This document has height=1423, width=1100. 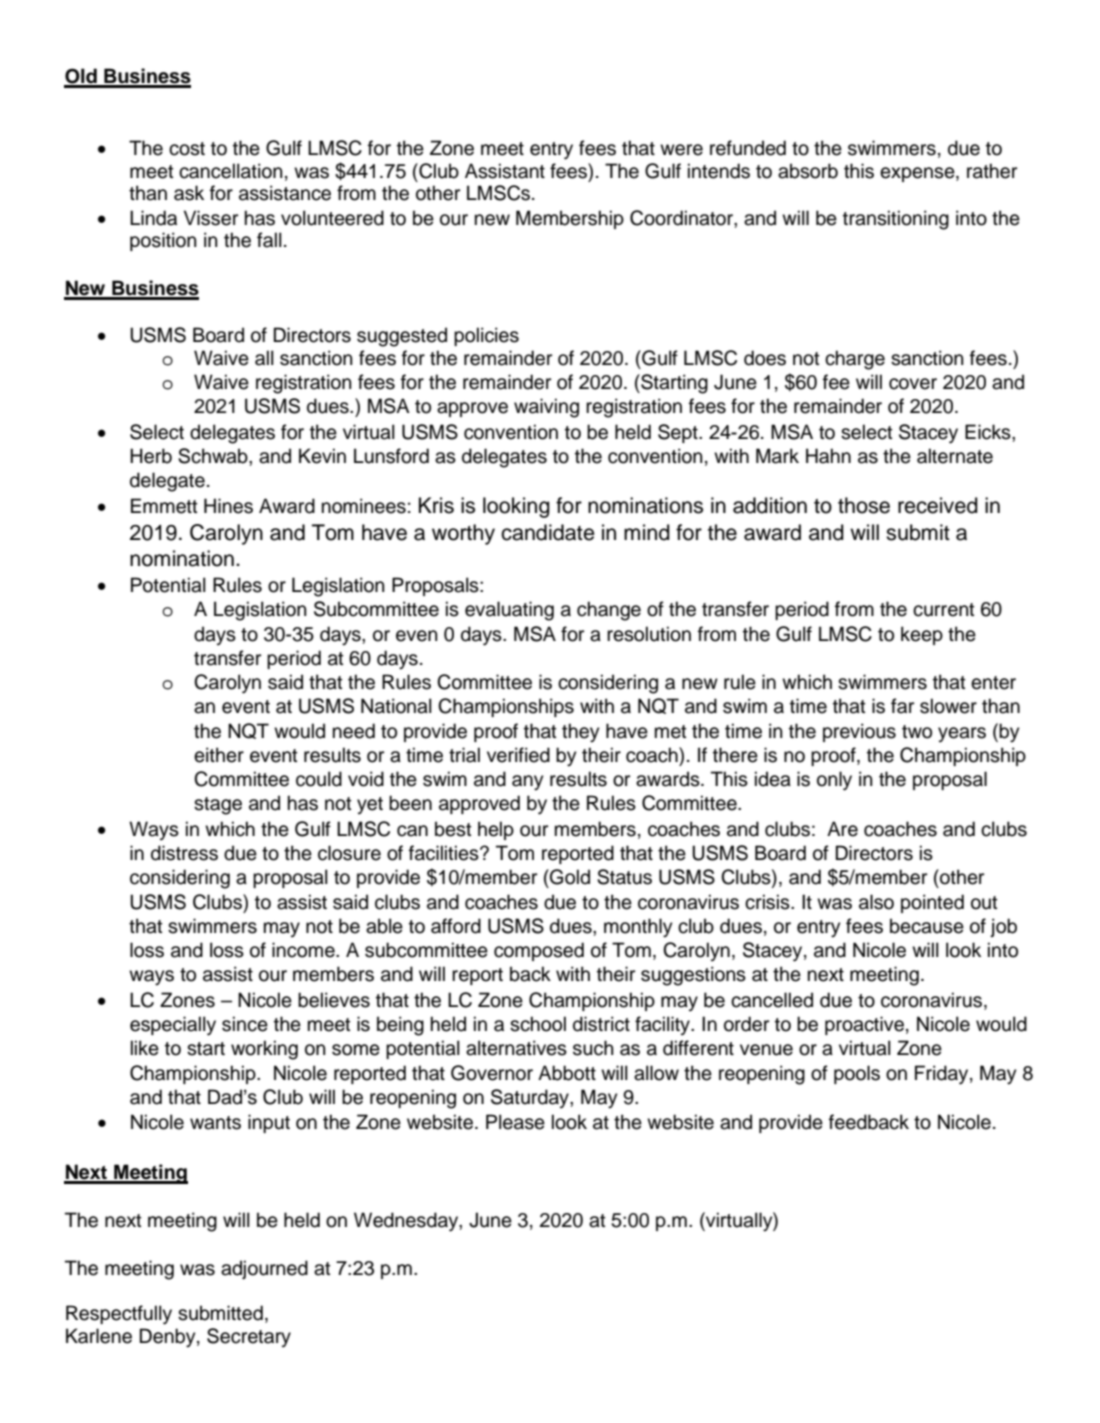 I want to click on two, so click(x=917, y=732).
